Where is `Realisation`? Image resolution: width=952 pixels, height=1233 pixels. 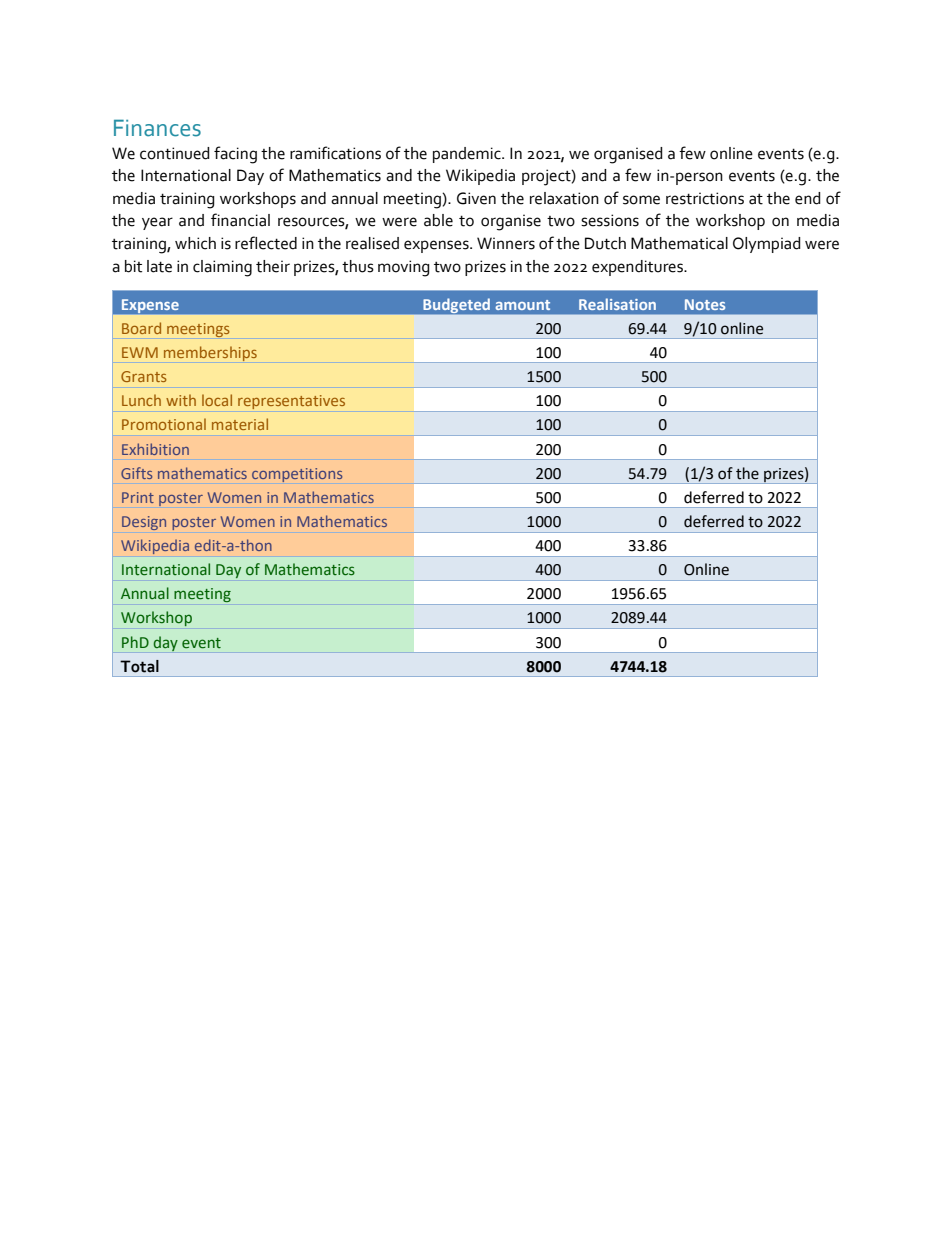
Realisation is located at coordinates (617, 304).
